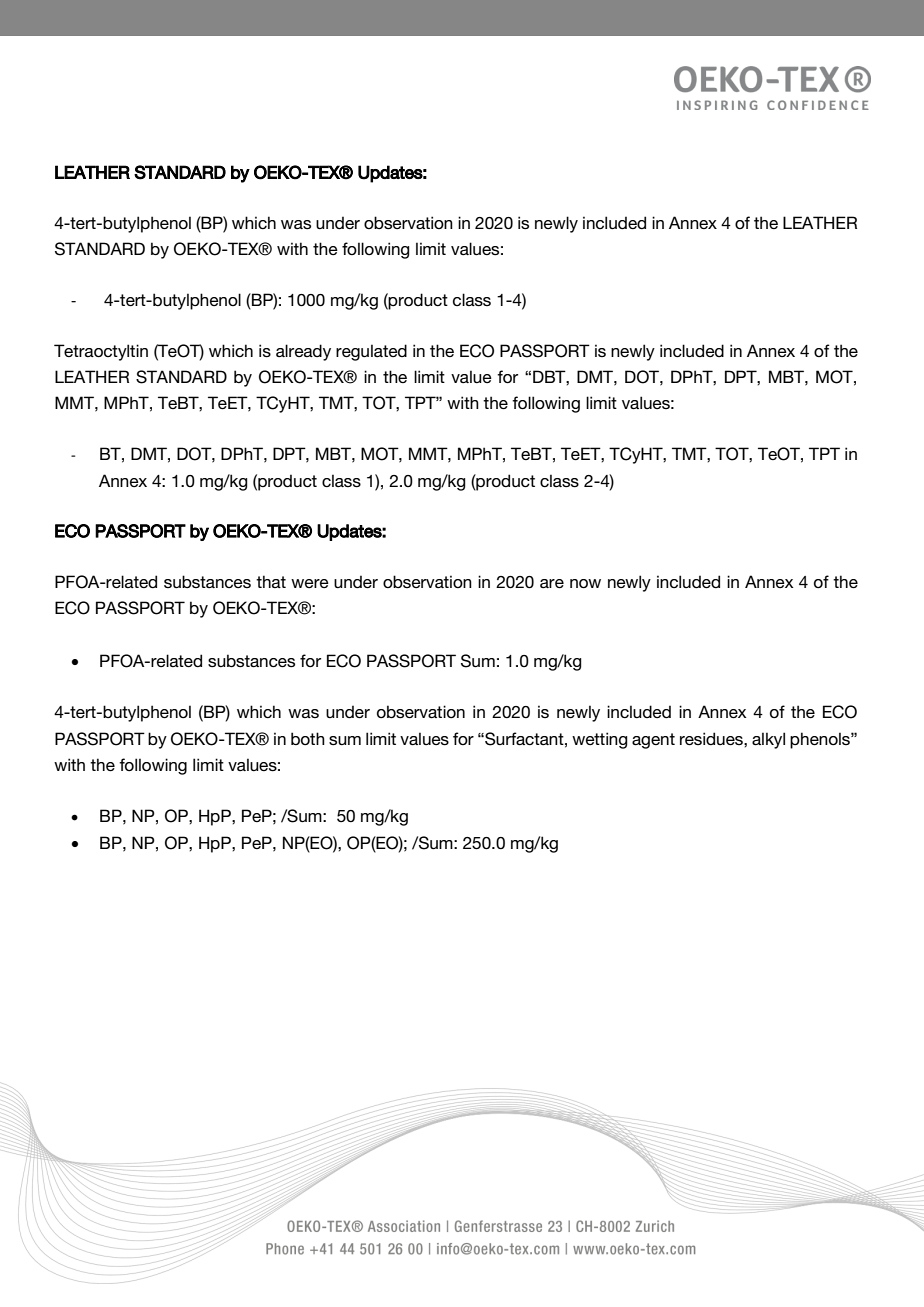 The image size is (924, 1307). Describe the element at coordinates (600, 740) in the screenshot. I see `wetting` at that location.
